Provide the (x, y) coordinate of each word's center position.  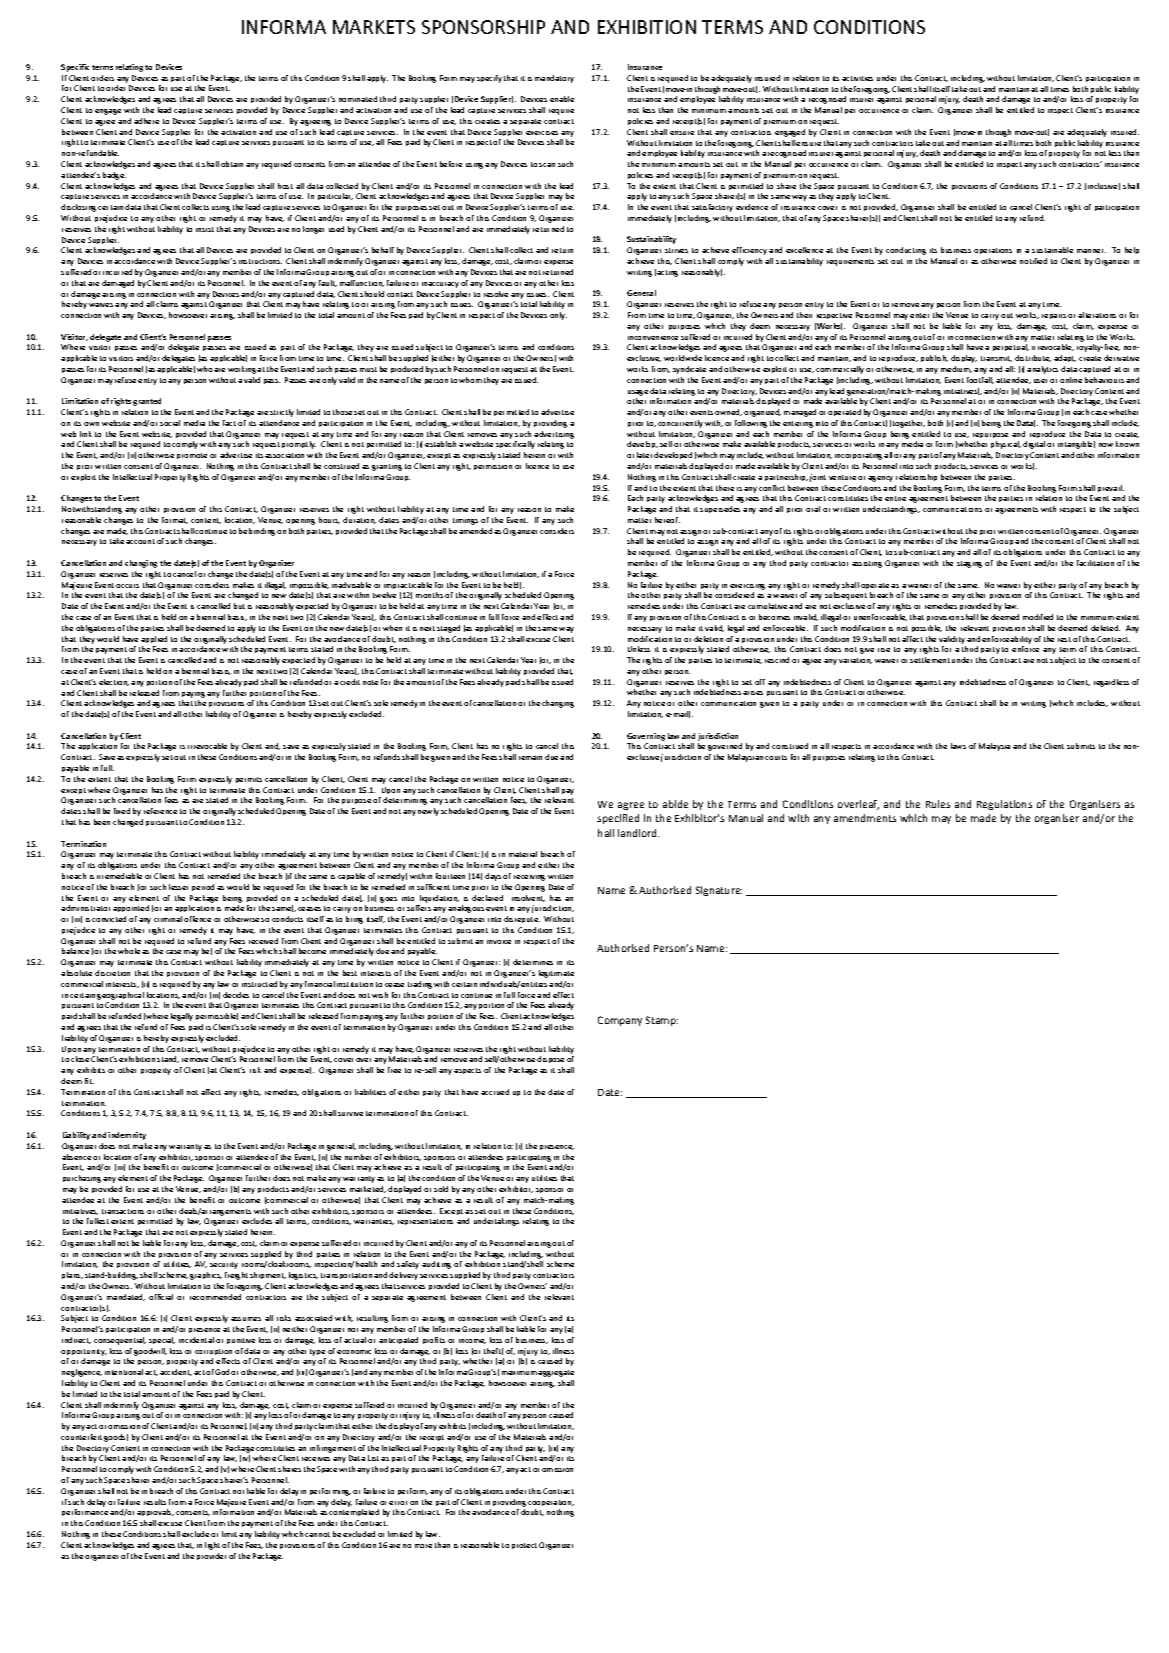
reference (160, 811)
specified (618, 819)
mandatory (554, 79)
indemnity (127, 1136)
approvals (155, 1512)
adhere (146, 121)
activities (857, 78)
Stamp (662, 1021)
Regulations (1004, 805)
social (170, 423)
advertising (554, 435)
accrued (495, 1092)
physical (1006, 445)
